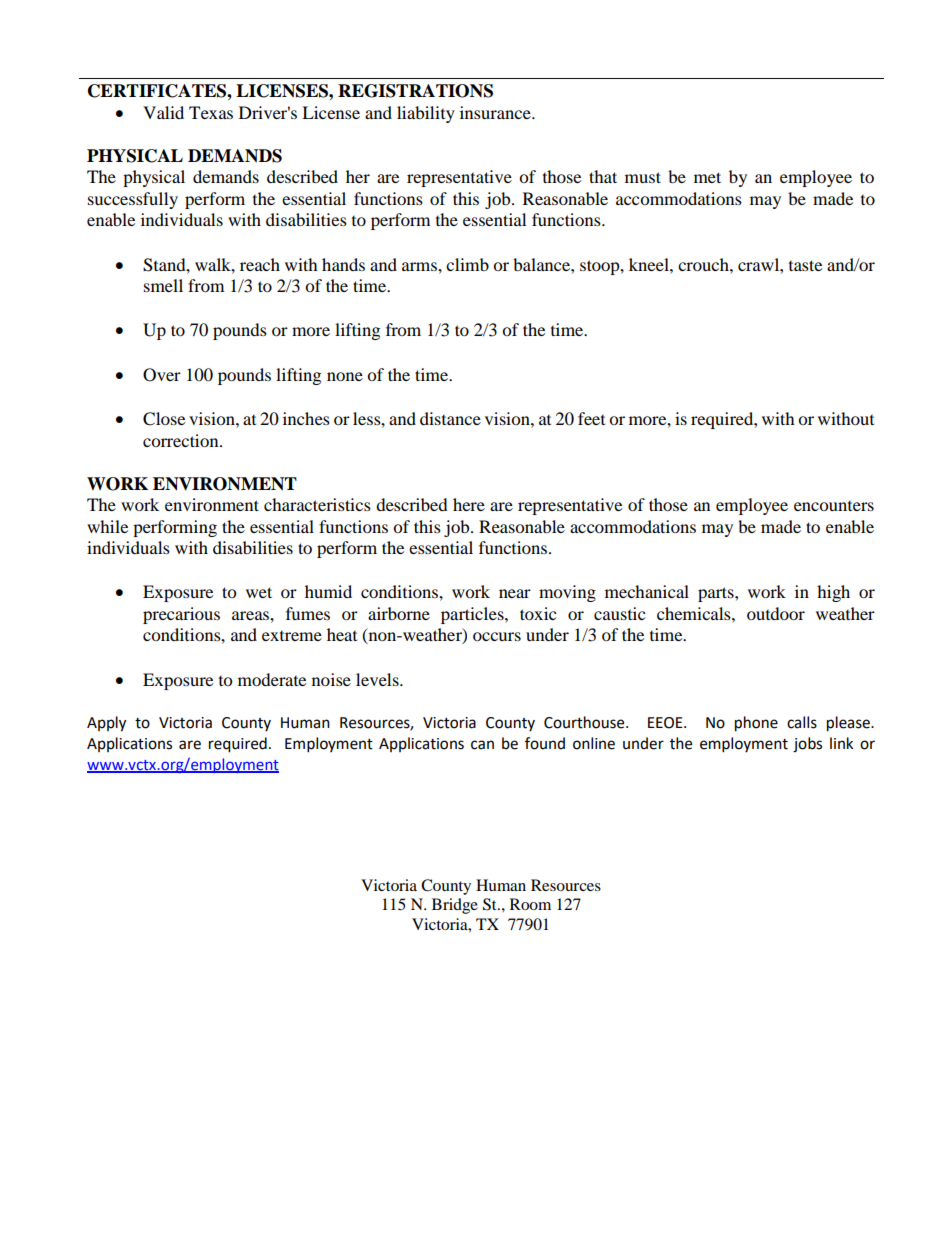  What do you see at coordinates (530, 904) in the screenshot?
I see `Room` at bounding box center [530, 904].
